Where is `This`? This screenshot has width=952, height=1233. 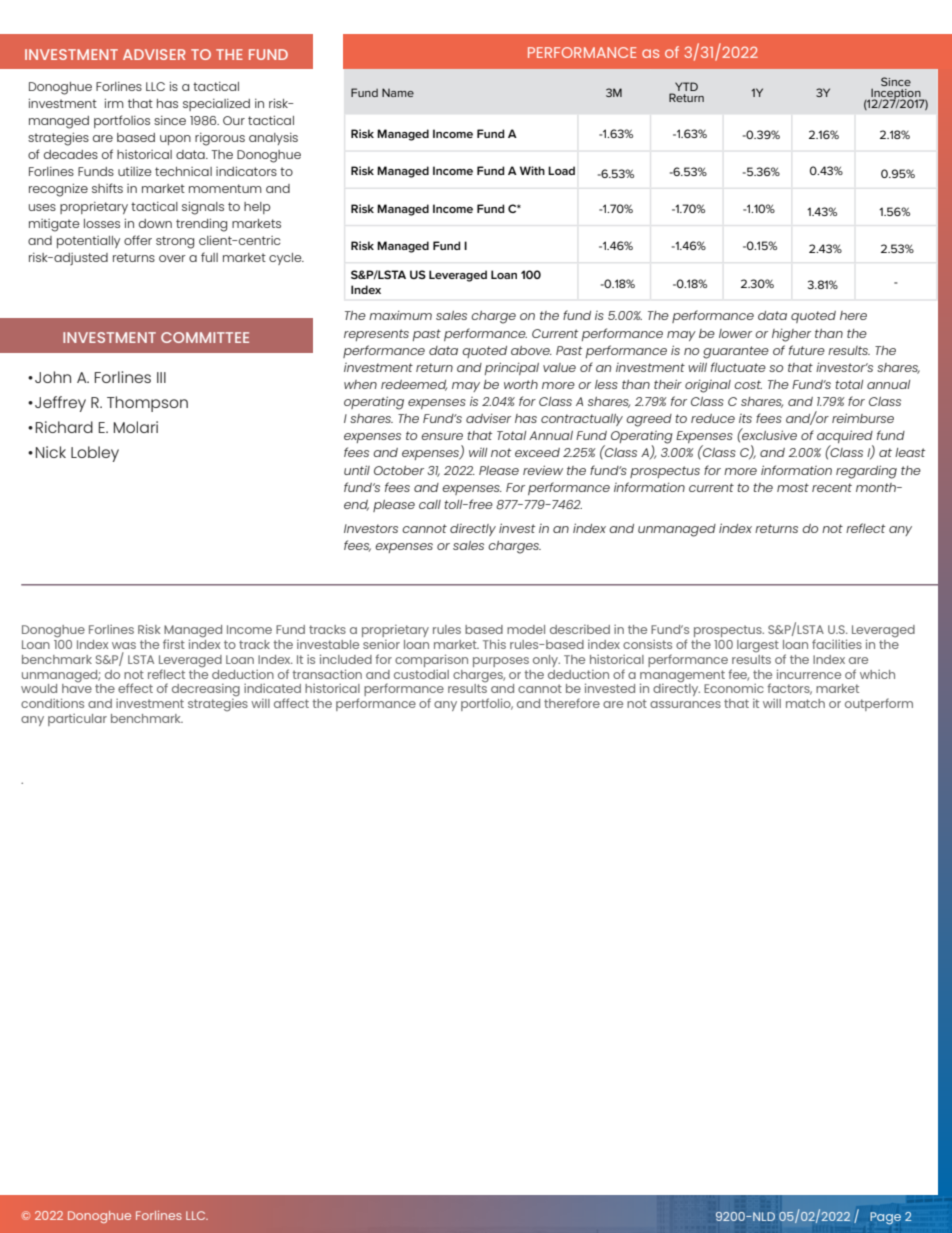 This is located at coordinates (494, 644).
